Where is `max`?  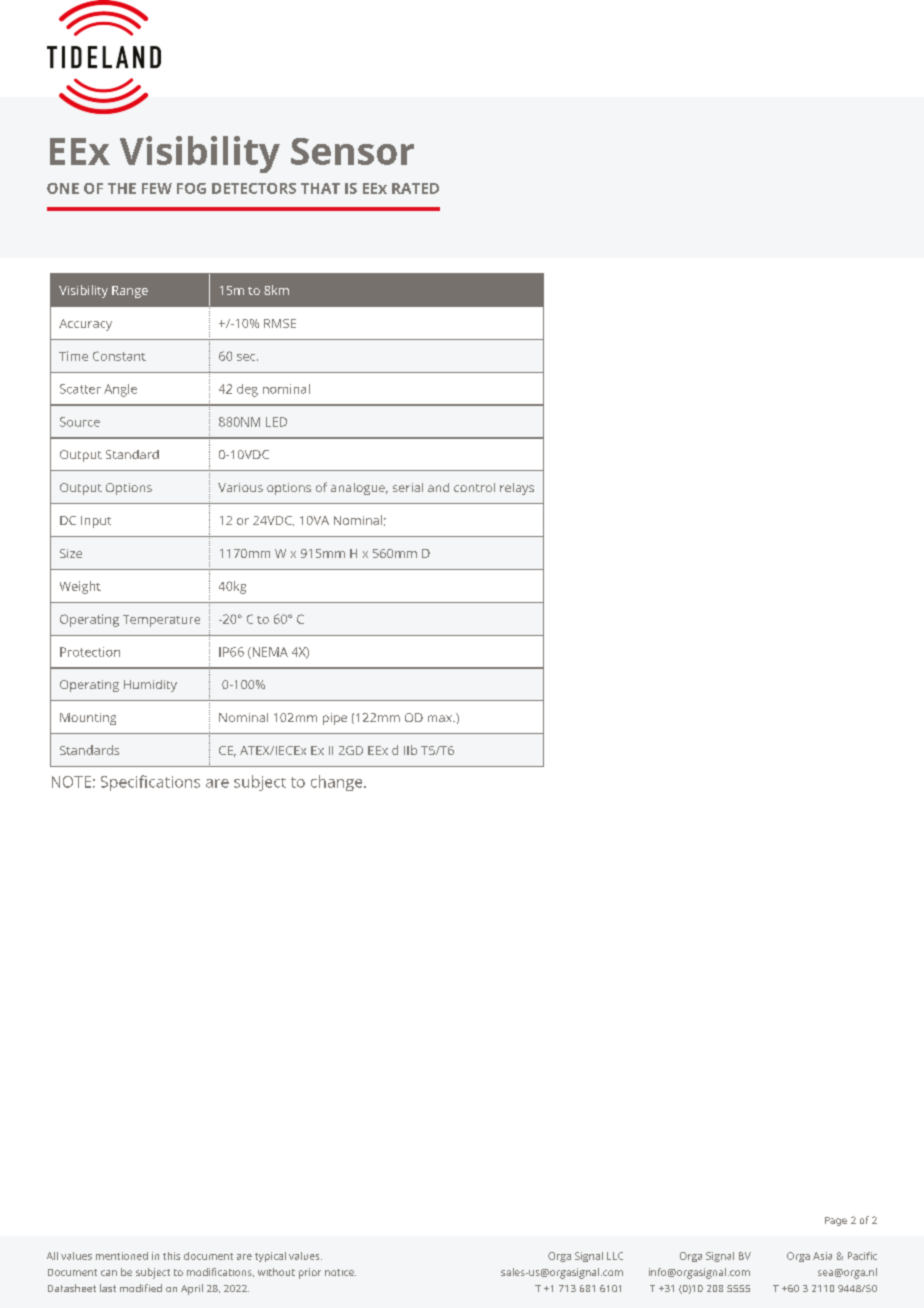 max is located at coordinates (441, 718).
